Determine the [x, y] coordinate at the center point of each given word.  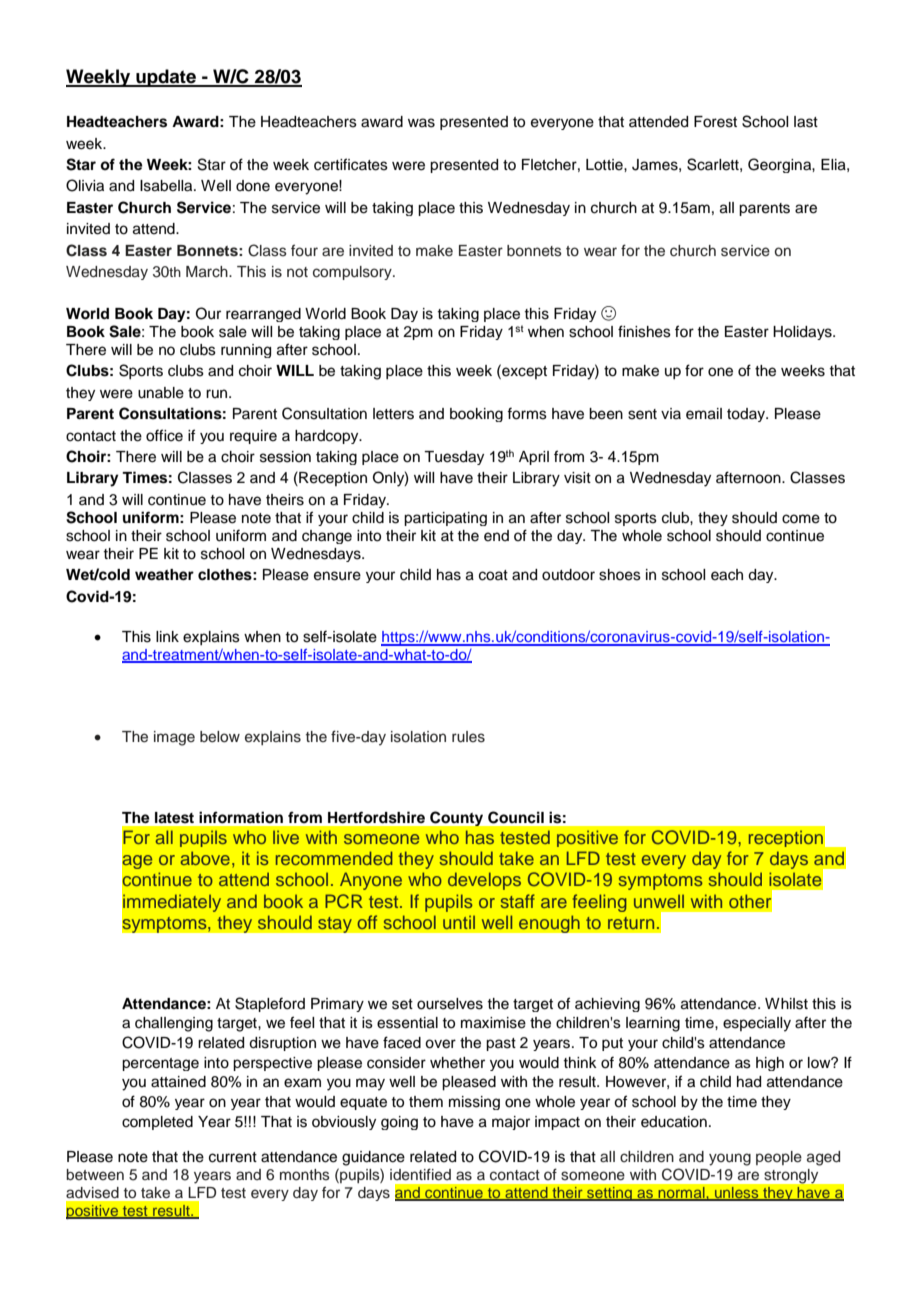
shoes [620, 575]
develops [484, 881]
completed [157, 1123]
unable [161, 393]
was [421, 123]
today [747, 415]
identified [420, 1174]
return [631, 923]
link [167, 636]
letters [393, 414]
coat [493, 575]
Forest [715, 122]
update [166, 78]
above [205, 858]
